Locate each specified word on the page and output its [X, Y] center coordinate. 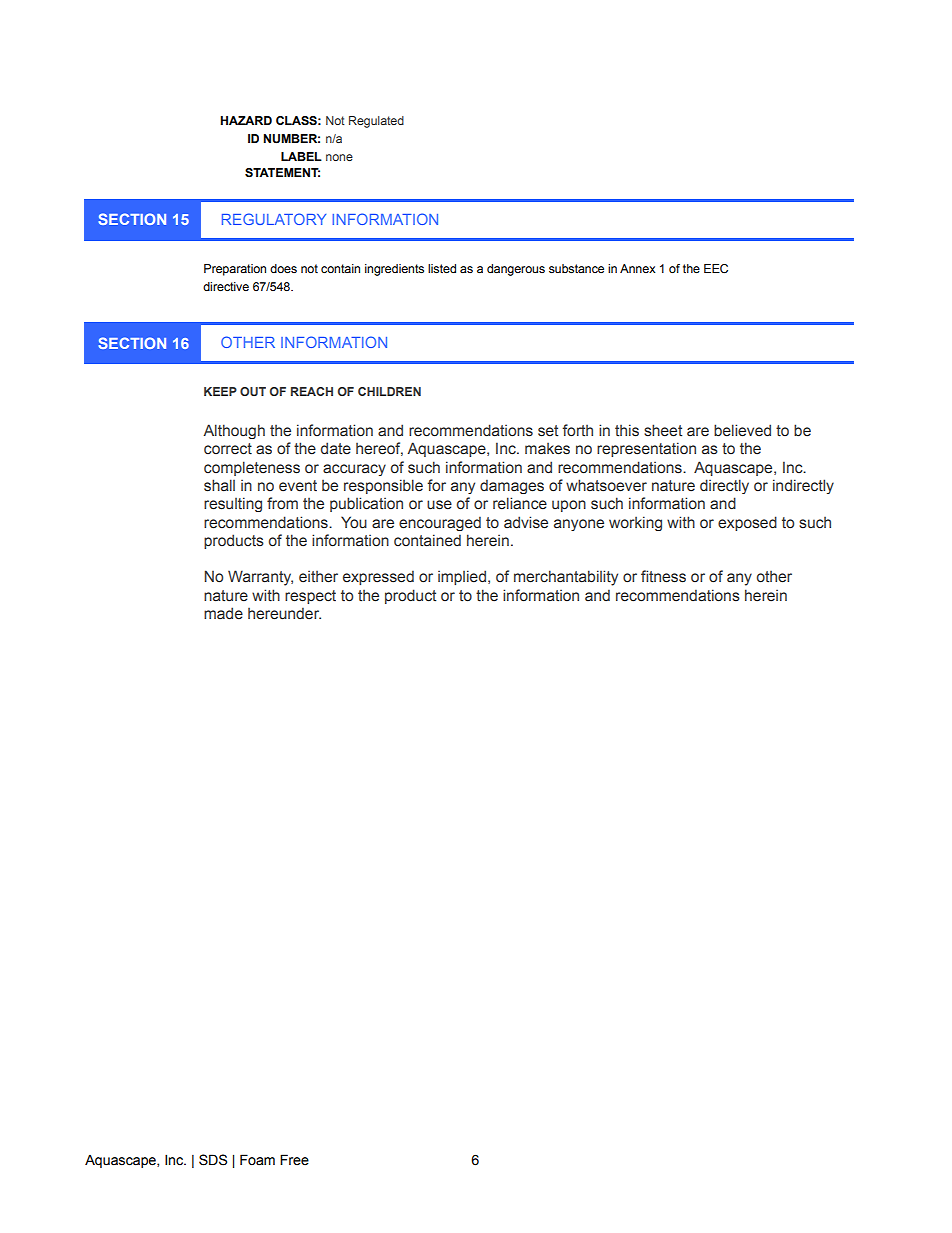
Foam [257, 1160]
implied [462, 577]
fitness [663, 576]
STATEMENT [282, 172]
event [298, 486]
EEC [716, 269]
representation [646, 449]
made [223, 613]
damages [512, 486]
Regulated [376, 122]
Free [294, 1160]
